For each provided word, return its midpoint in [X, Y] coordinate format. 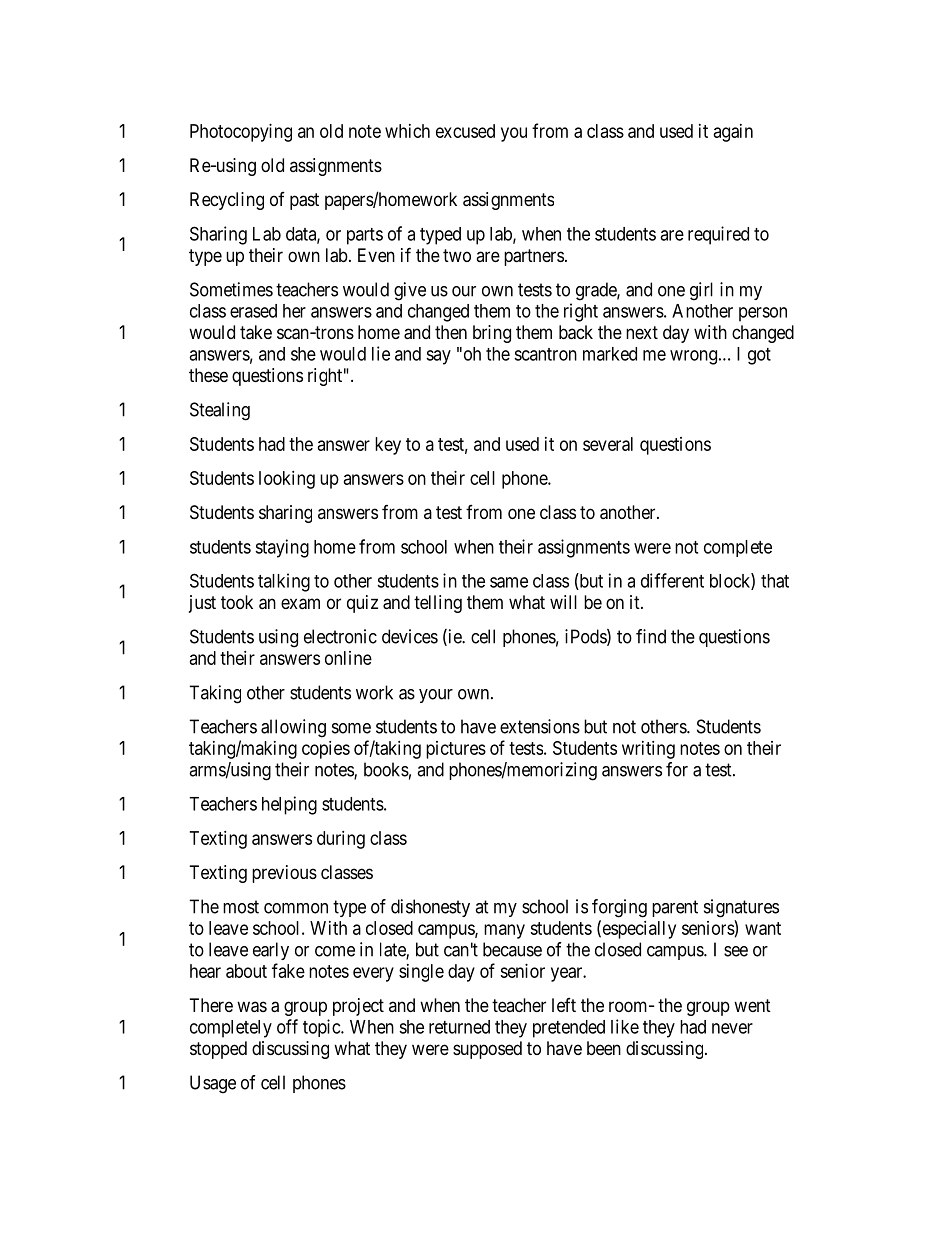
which [407, 131]
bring [492, 334]
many [504, 931]
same [509, 582]
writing [648, 750]
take [256, 332]
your [436, 696]
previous [284, 874]
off [287, 1026]
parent [675, 908]
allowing [293, 728]
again [733, 133]
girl [701, 291]
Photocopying [241, 133]
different [672, 580]
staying [282, 548]
